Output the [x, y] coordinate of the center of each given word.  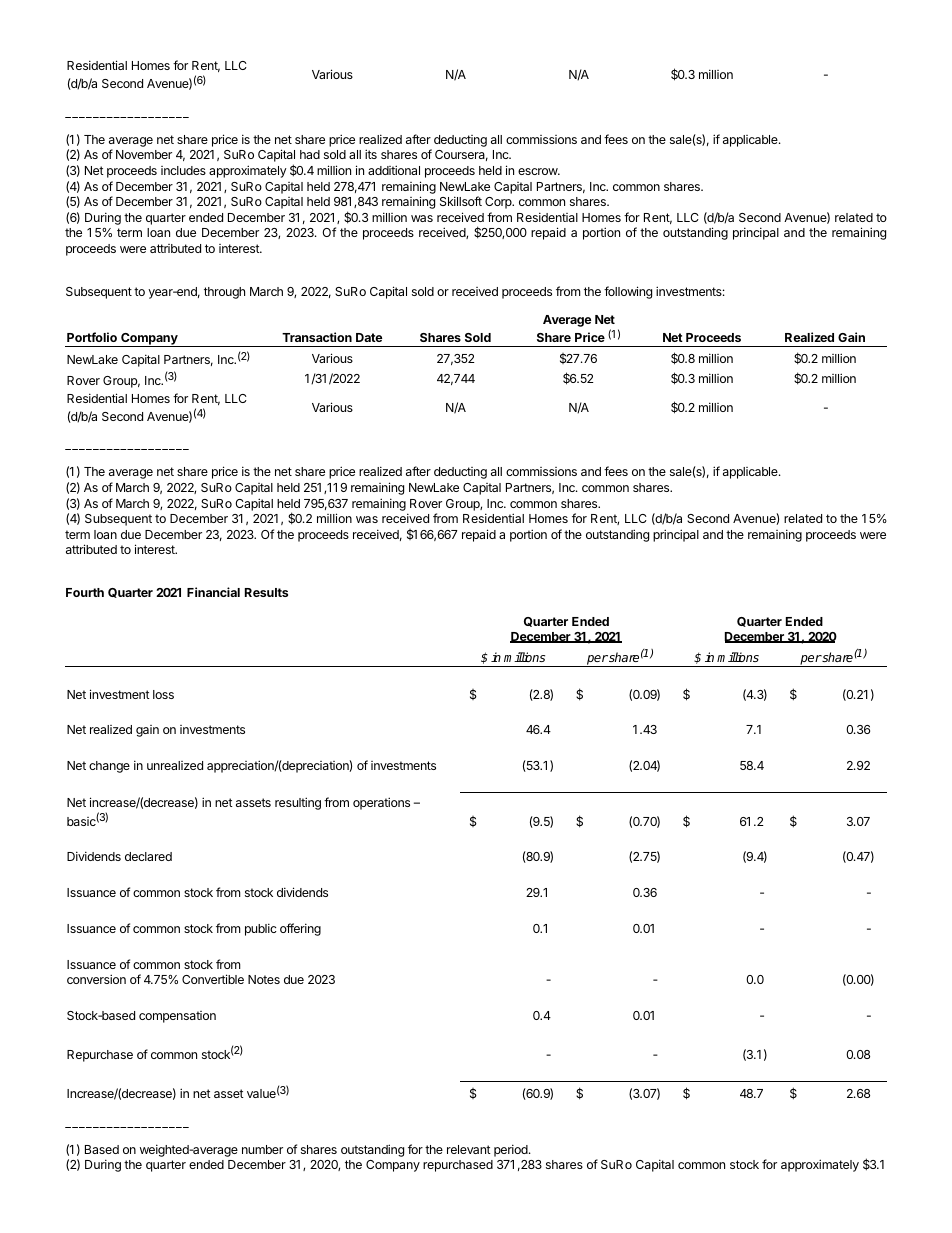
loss [163, 694]
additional [394, 170]
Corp [499, 203]
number [262, 1149]
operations [381, 803]
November [144, 154]
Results [266, 592]
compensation [177, 1017]
